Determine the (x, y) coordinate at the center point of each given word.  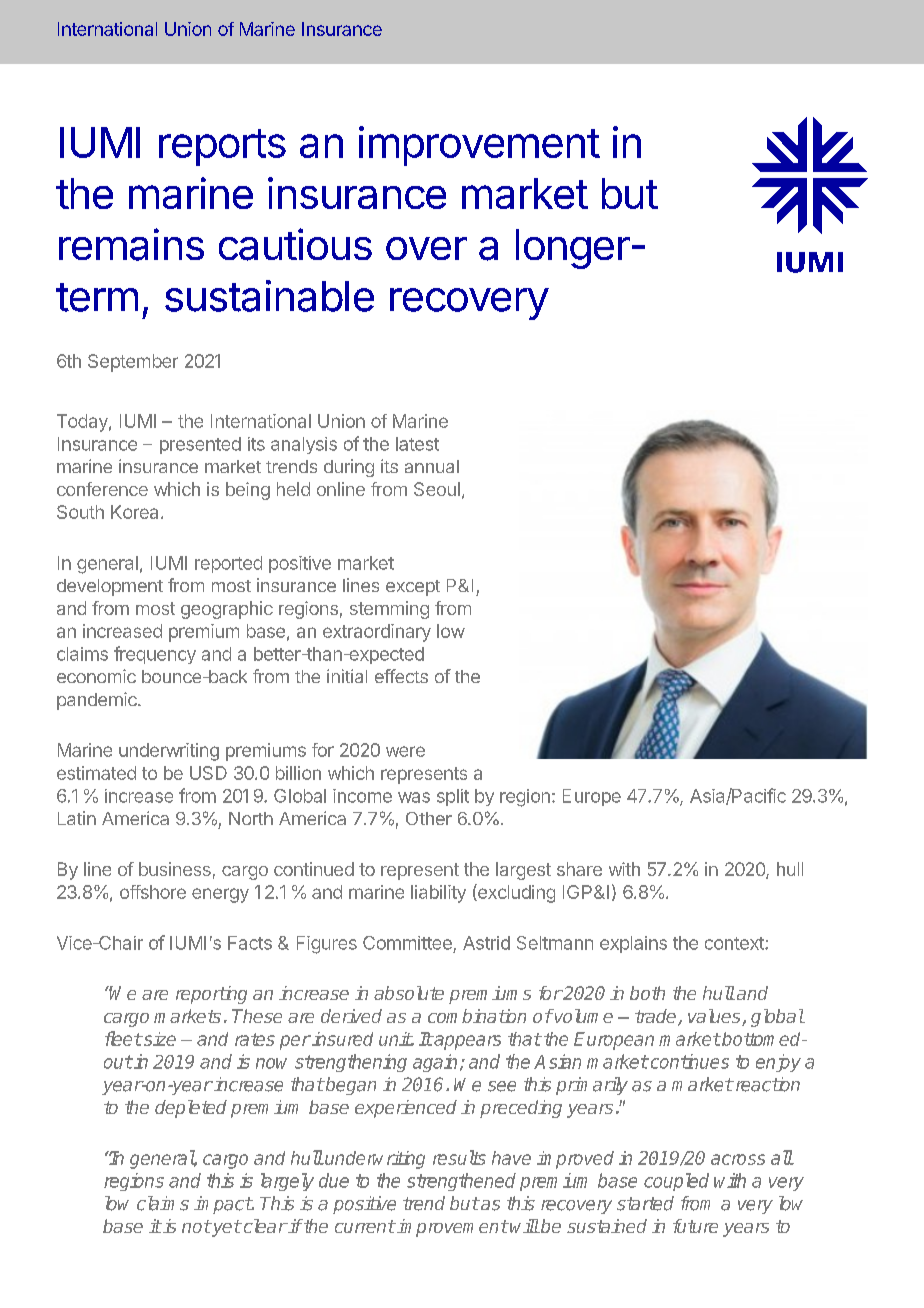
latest (417, 444)
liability (438, 894)
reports (222, 147)
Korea (134, 512)
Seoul (437, 489)
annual (432, 466)
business (175, 869)
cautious (295, 244)
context (735, 943)
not (196, 1226)
